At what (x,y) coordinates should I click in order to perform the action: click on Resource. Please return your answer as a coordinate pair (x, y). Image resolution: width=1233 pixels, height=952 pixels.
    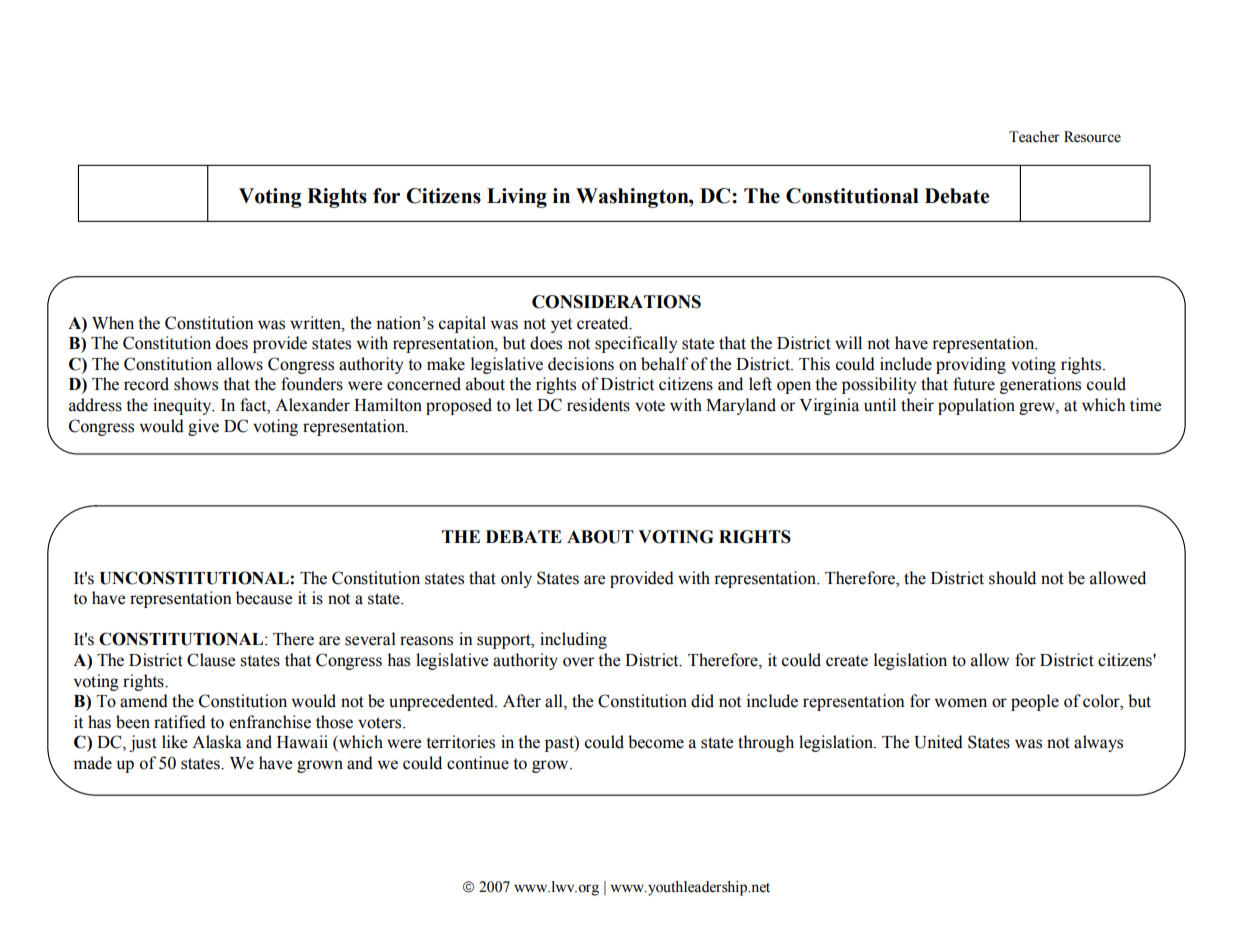
    Looking at the image, I should click on (1092, 137).
